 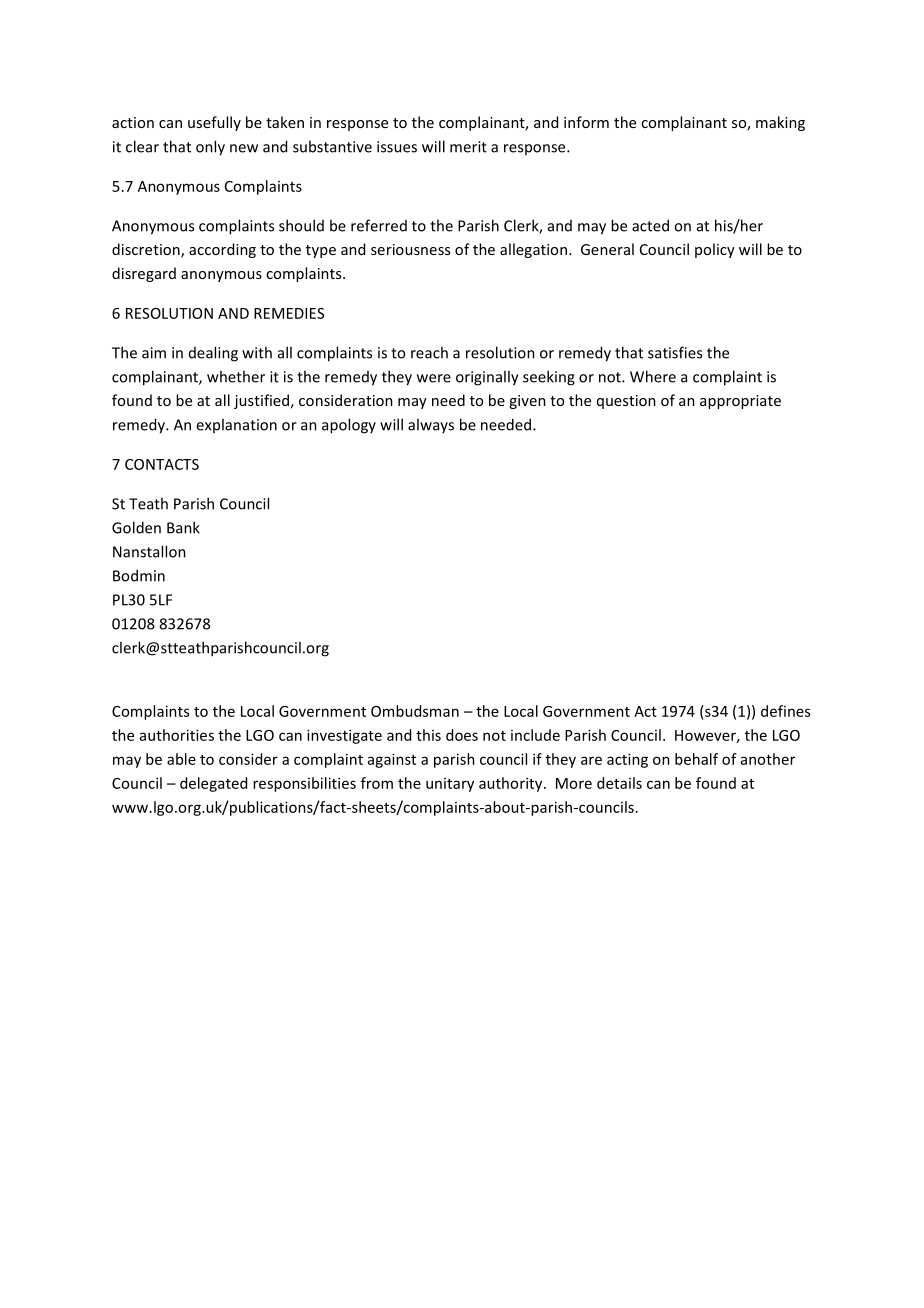 I want to click on appropriate, so click(x=740, y=402).
